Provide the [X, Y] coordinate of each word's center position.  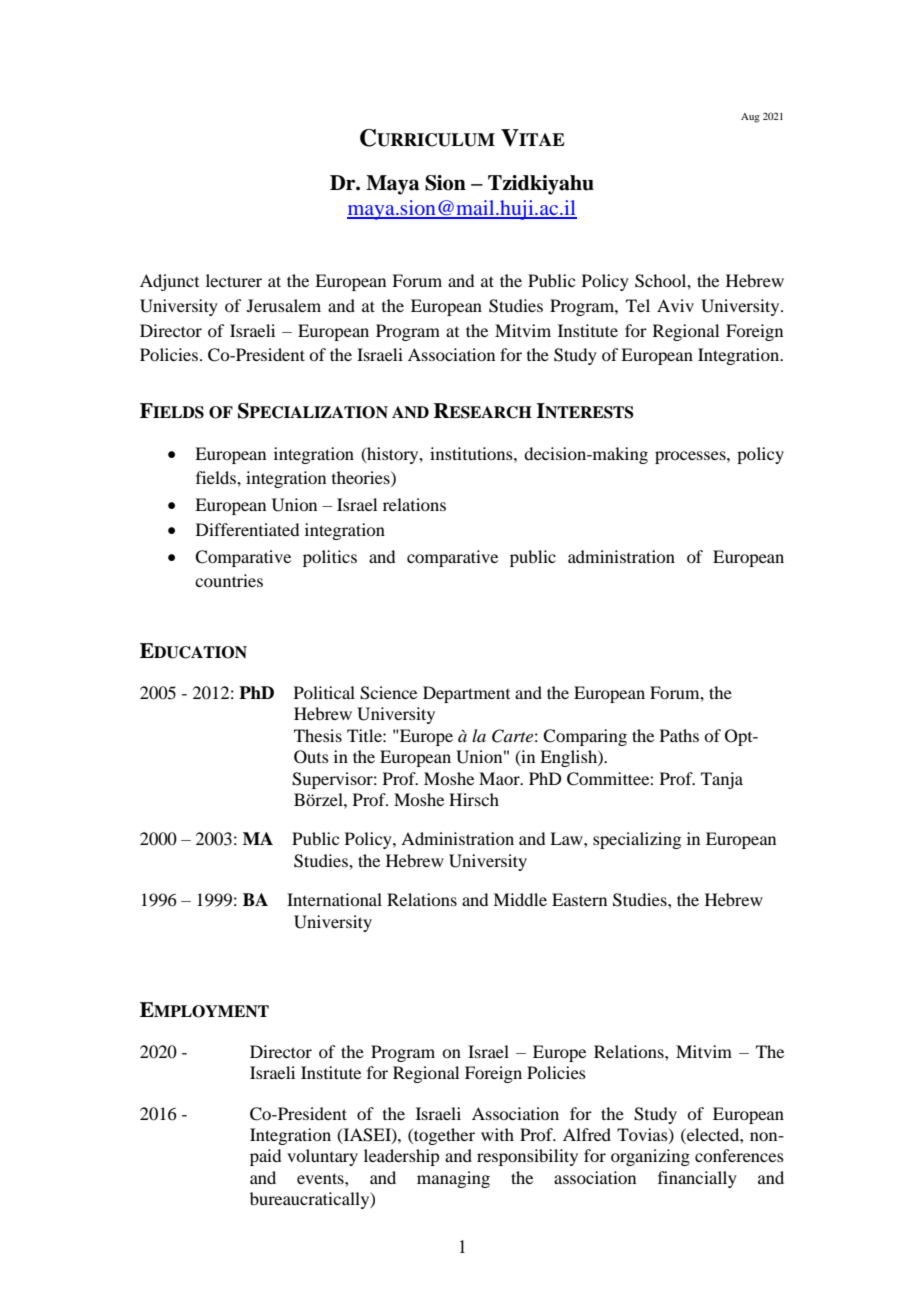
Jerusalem [284, 305]
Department [466, 694]
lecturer [234, 280]
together [443, 1136]
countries [229, 580]
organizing [650, 1157]
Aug [750, 118]
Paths [679, 735]
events [321, 1178]
